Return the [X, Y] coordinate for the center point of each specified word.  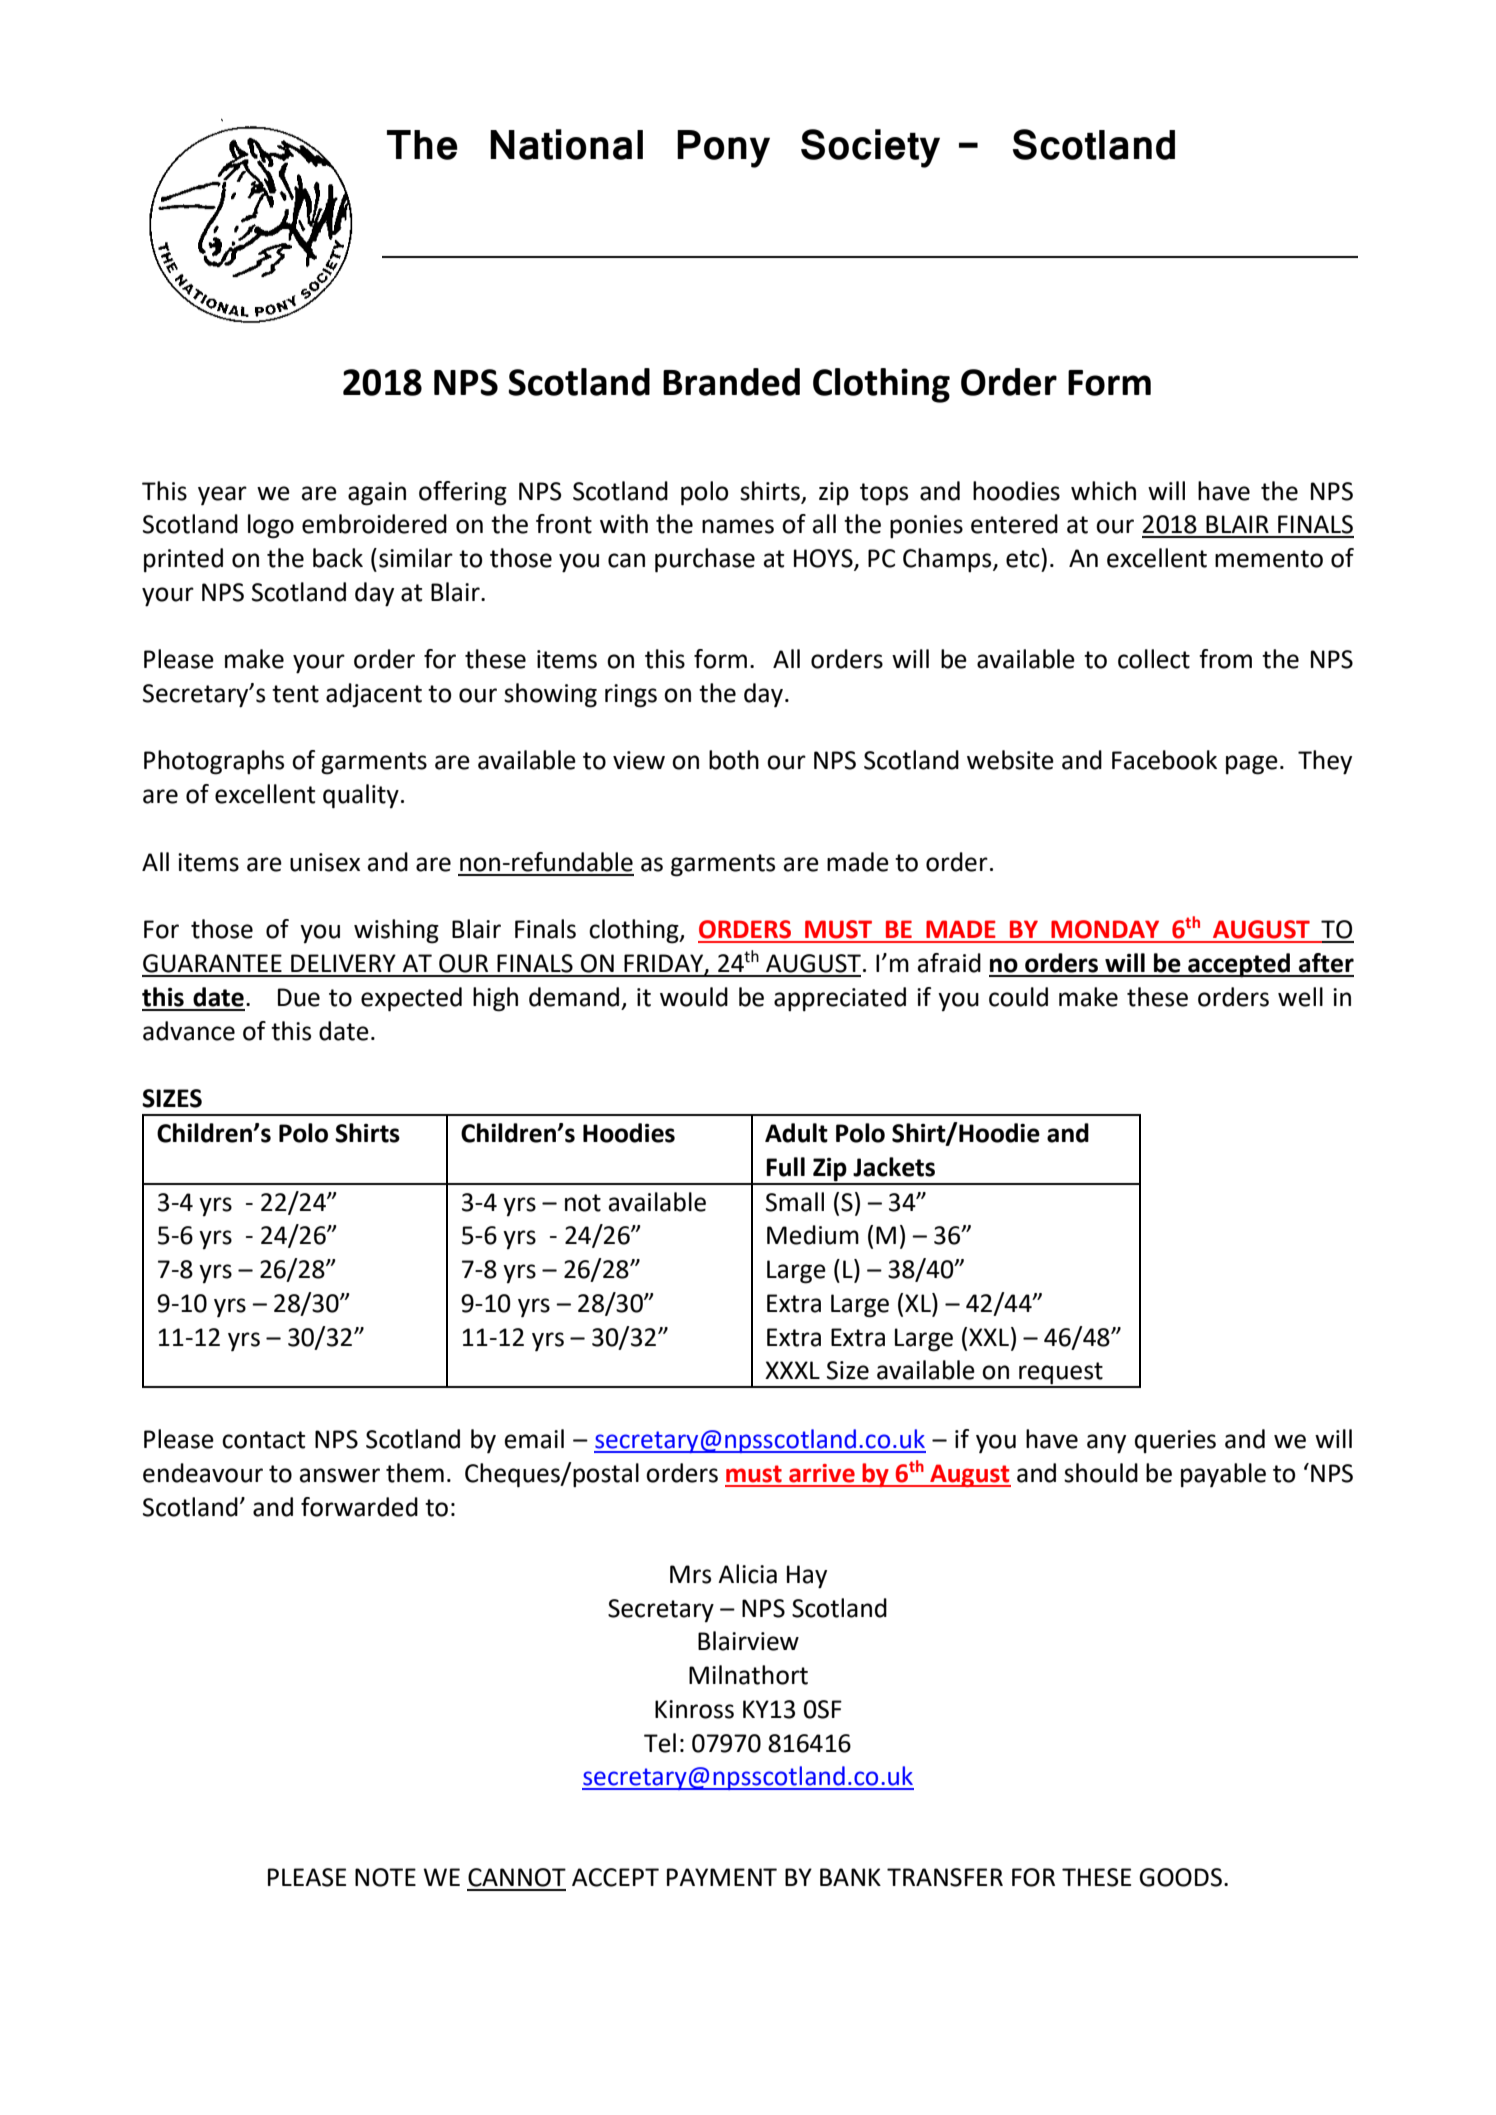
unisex [325, 862]
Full [785, 1167]
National [566, 144]
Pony [723, 149]
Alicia [747, 1574]
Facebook [1164, 760]
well [1300, 997]
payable [1223, 1475]
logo [271, 526]
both [734, 760]
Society [870, 148]
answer [340, 1475]
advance [189, 1031]
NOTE [385, 1877]
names [738, 526]
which [1103, 491]
